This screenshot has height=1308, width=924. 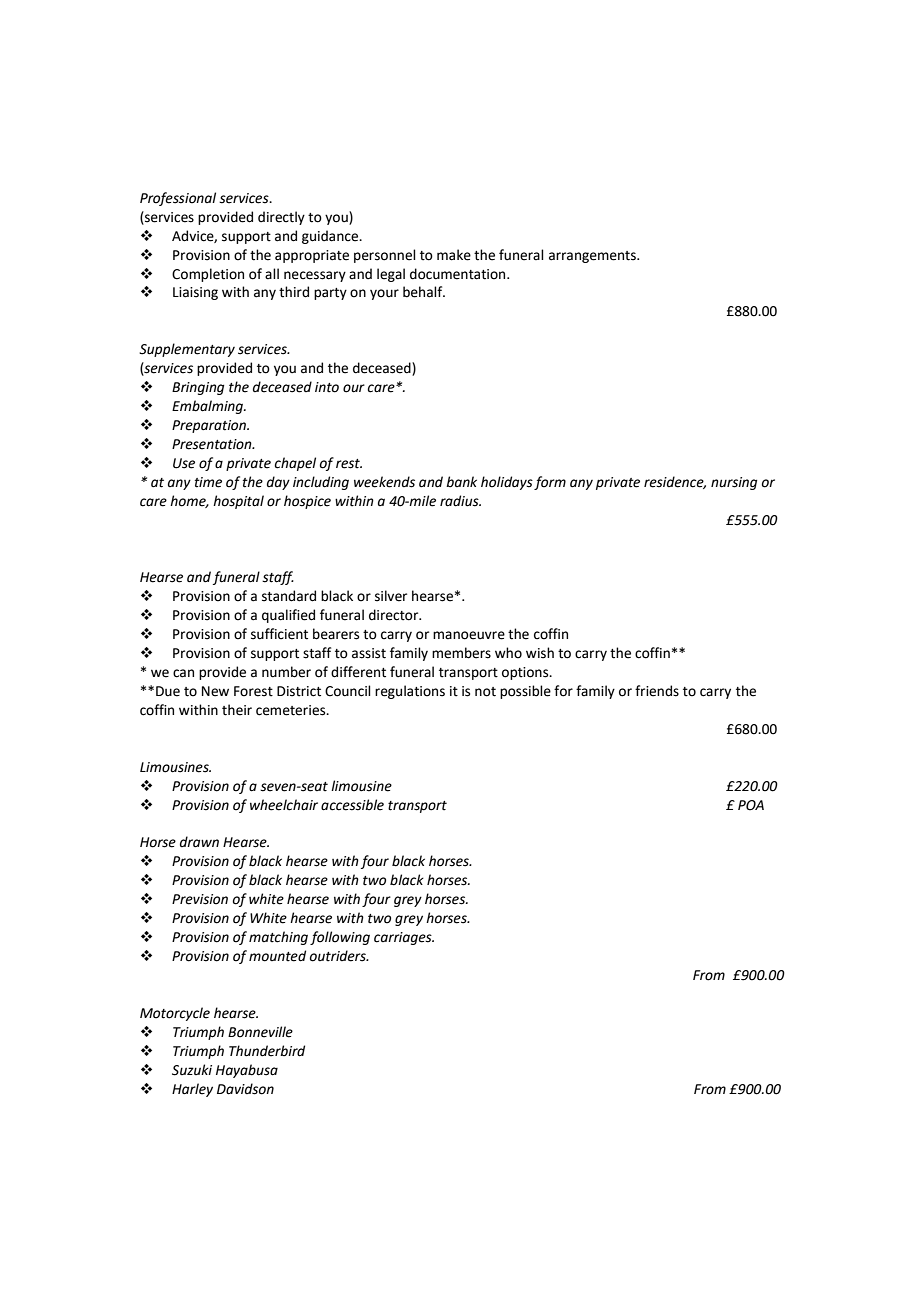 I want to click on sufficient, so click(x=279, y=634).
